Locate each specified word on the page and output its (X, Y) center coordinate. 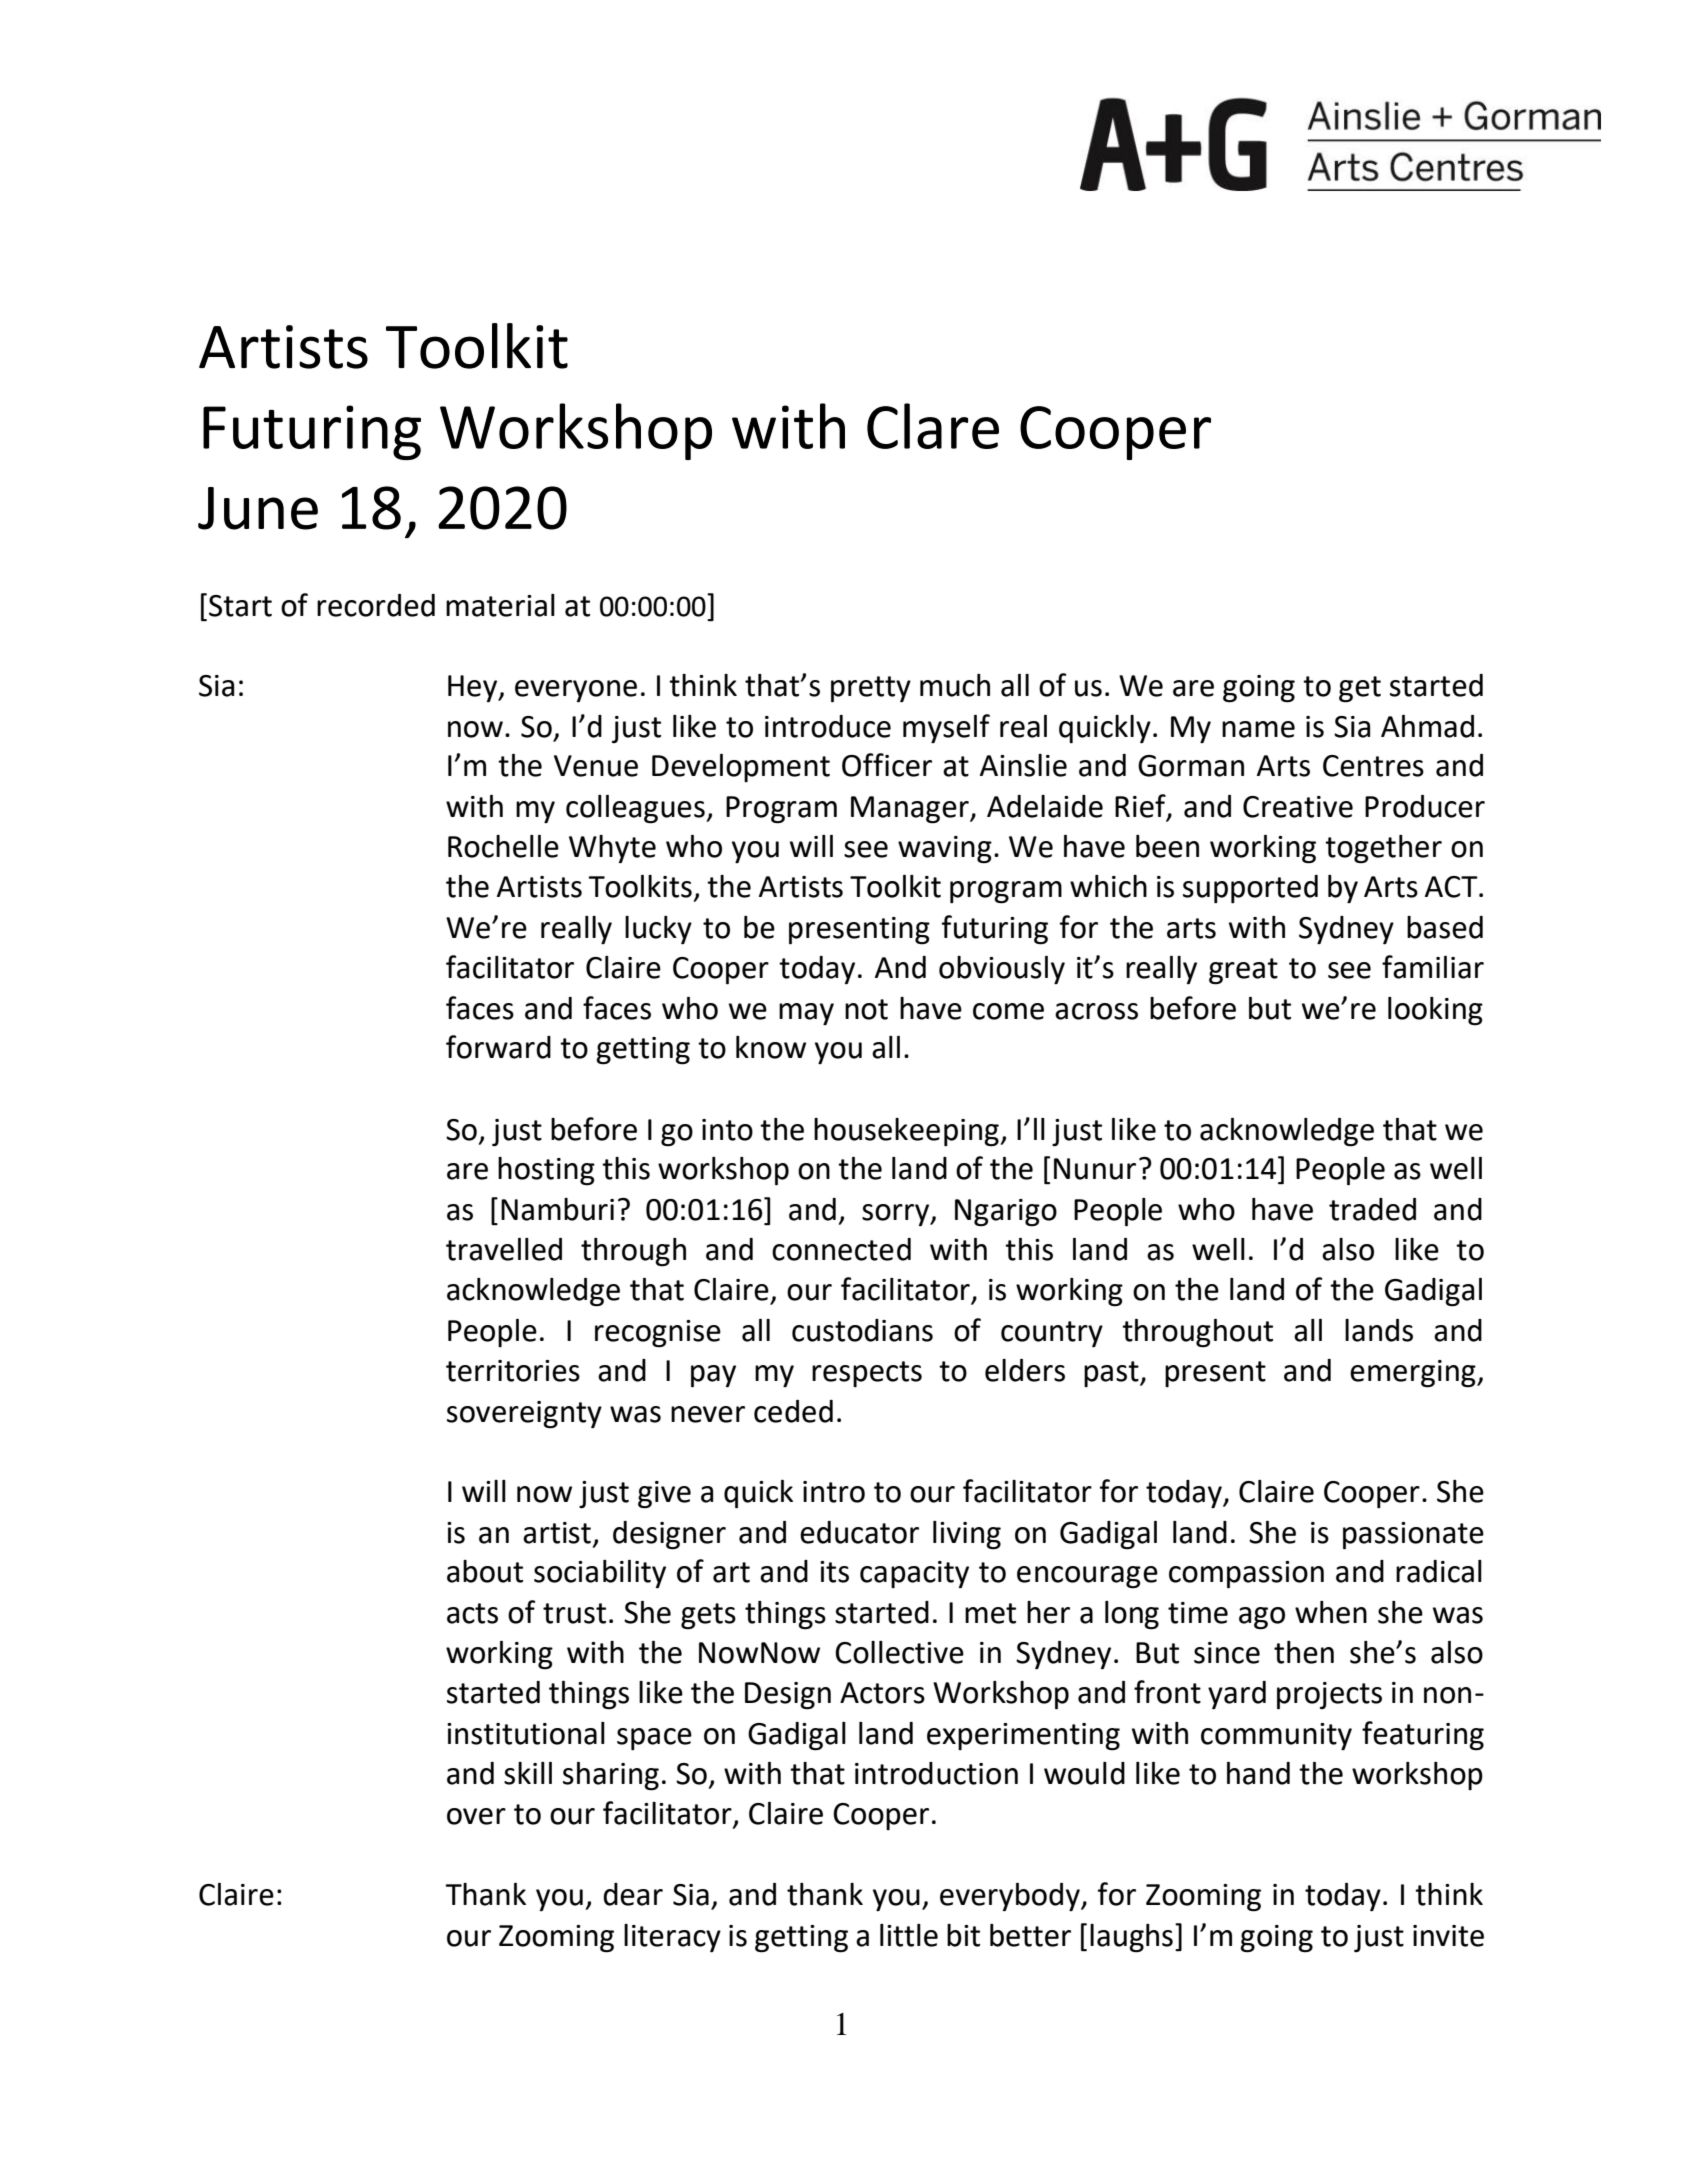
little (909, 1935)
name (1258, 729)
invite (1448, 1936)
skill (528, 1773)
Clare (933, 426)
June (258, 508)
